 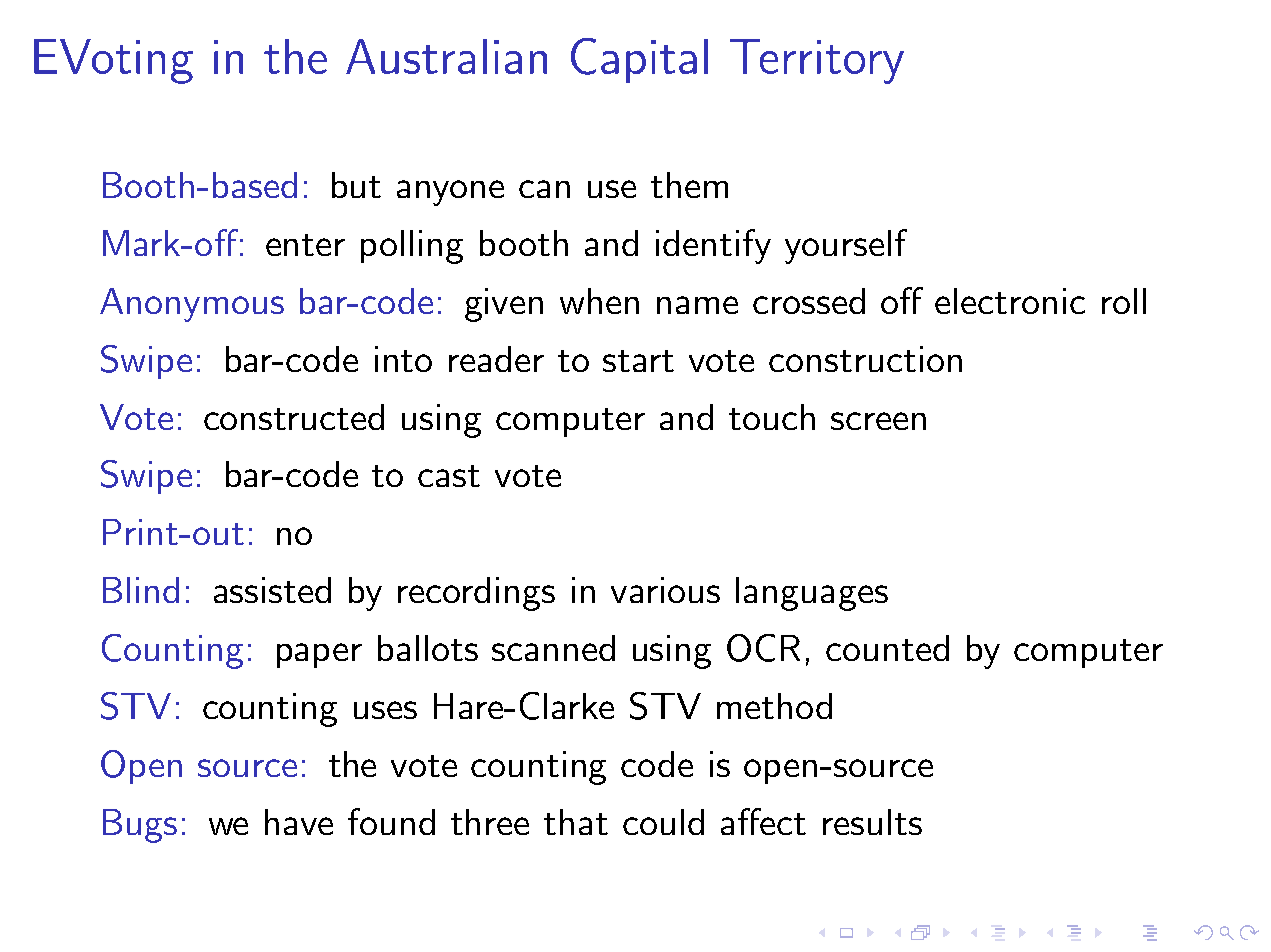 I want to click on screen, so click(x=878, y=421).
